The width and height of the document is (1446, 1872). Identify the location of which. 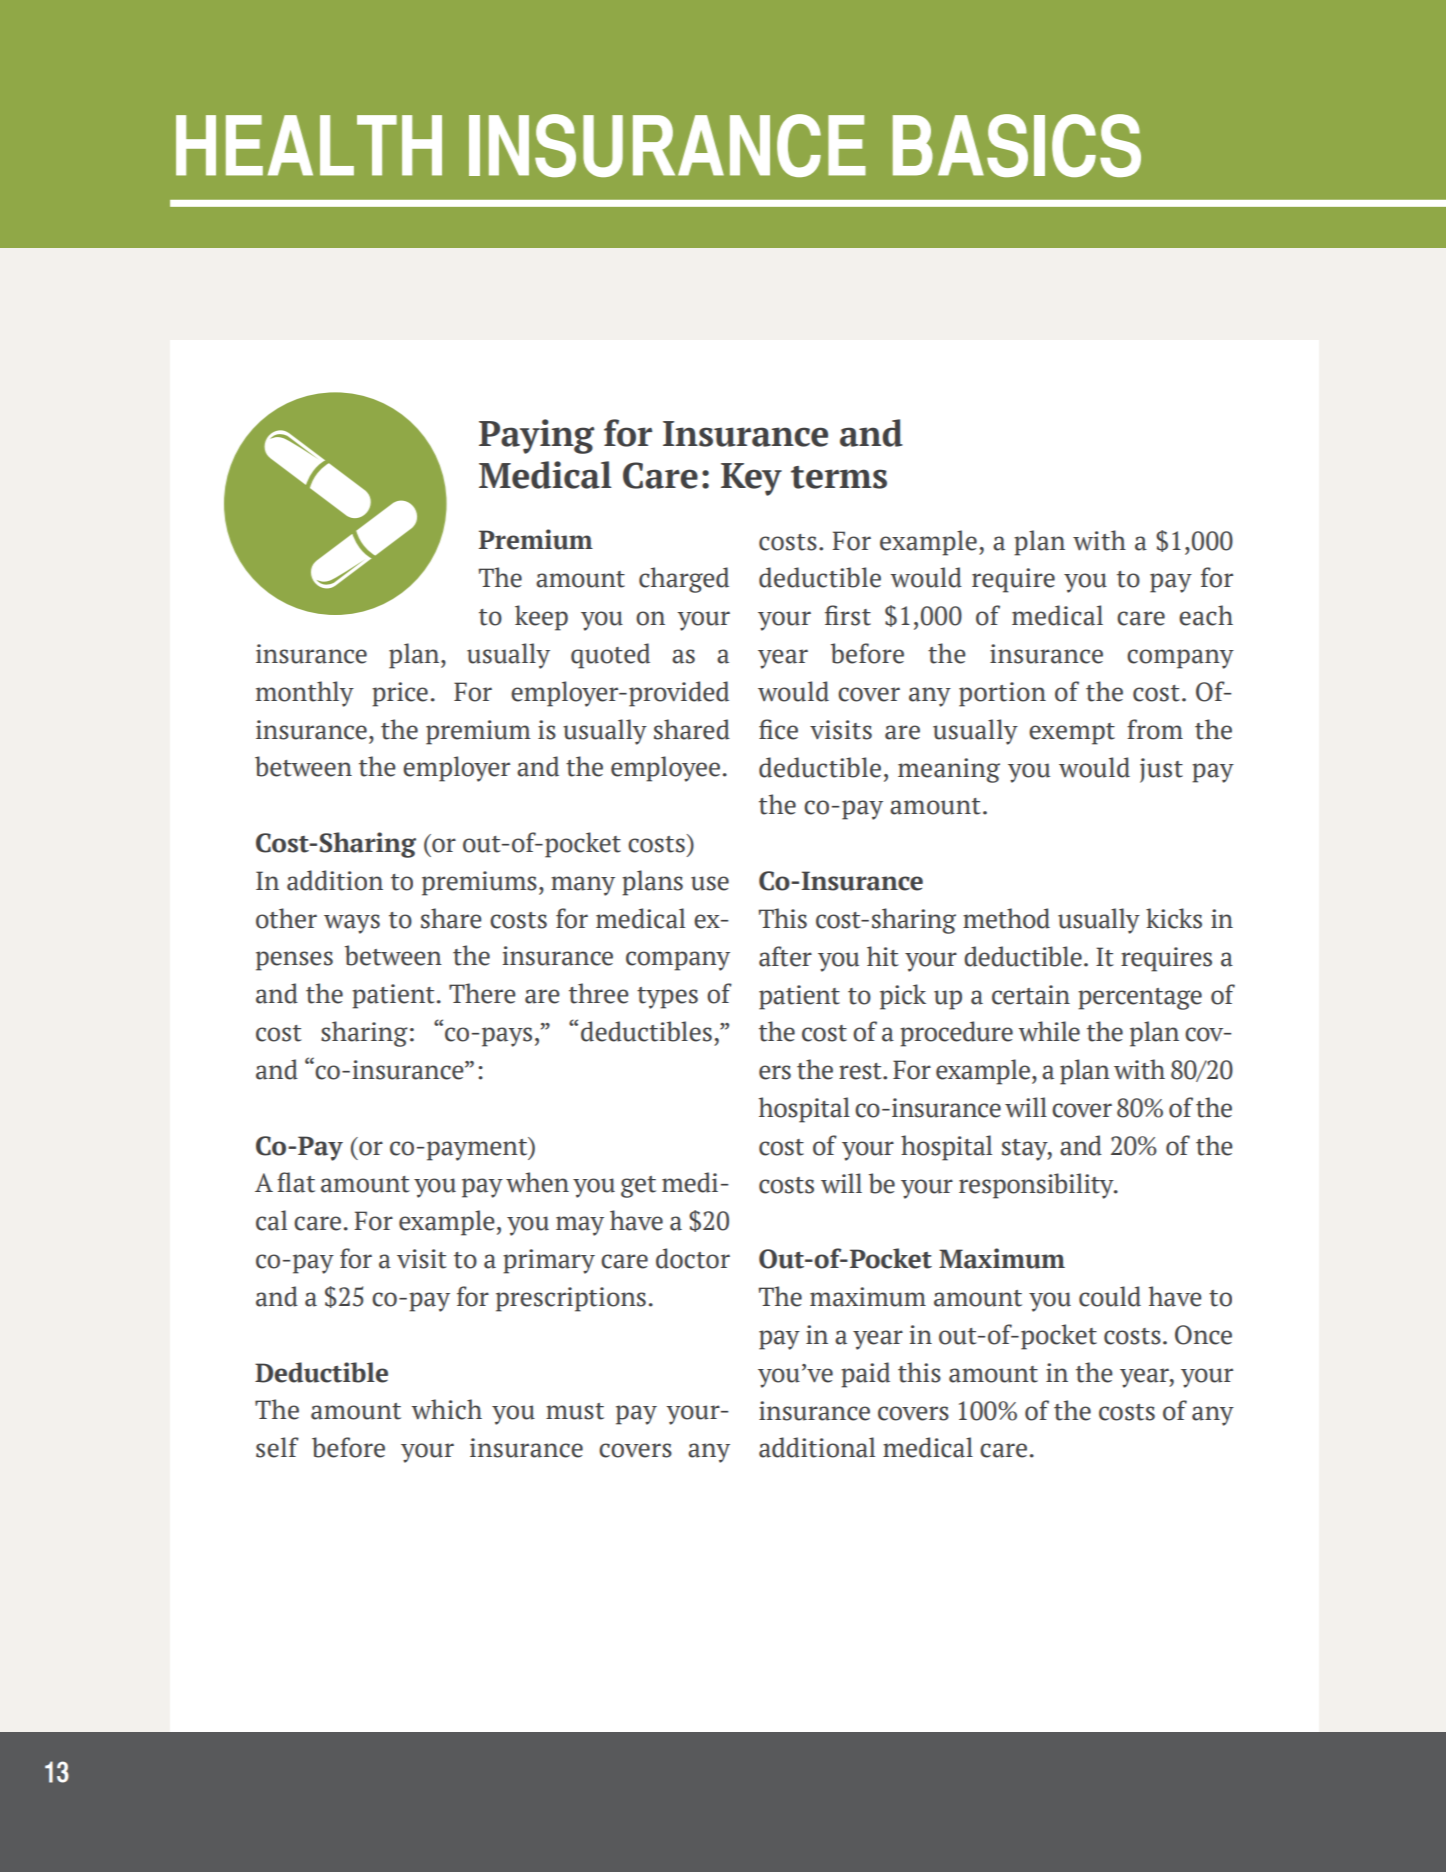
(446, 1409).
